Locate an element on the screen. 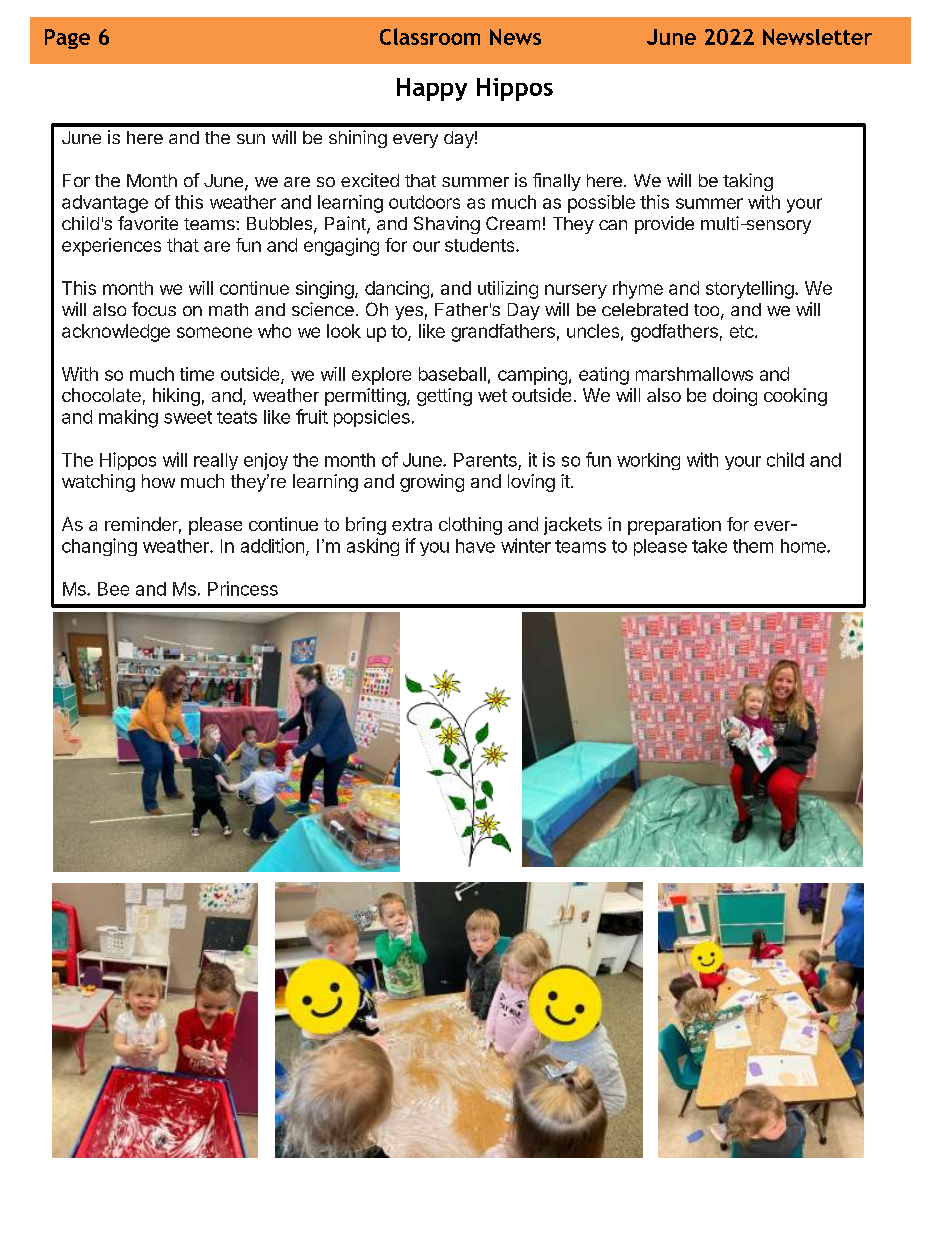 This screenshot has height=1233, width=952. Page is located at coordinates (67, 39).
